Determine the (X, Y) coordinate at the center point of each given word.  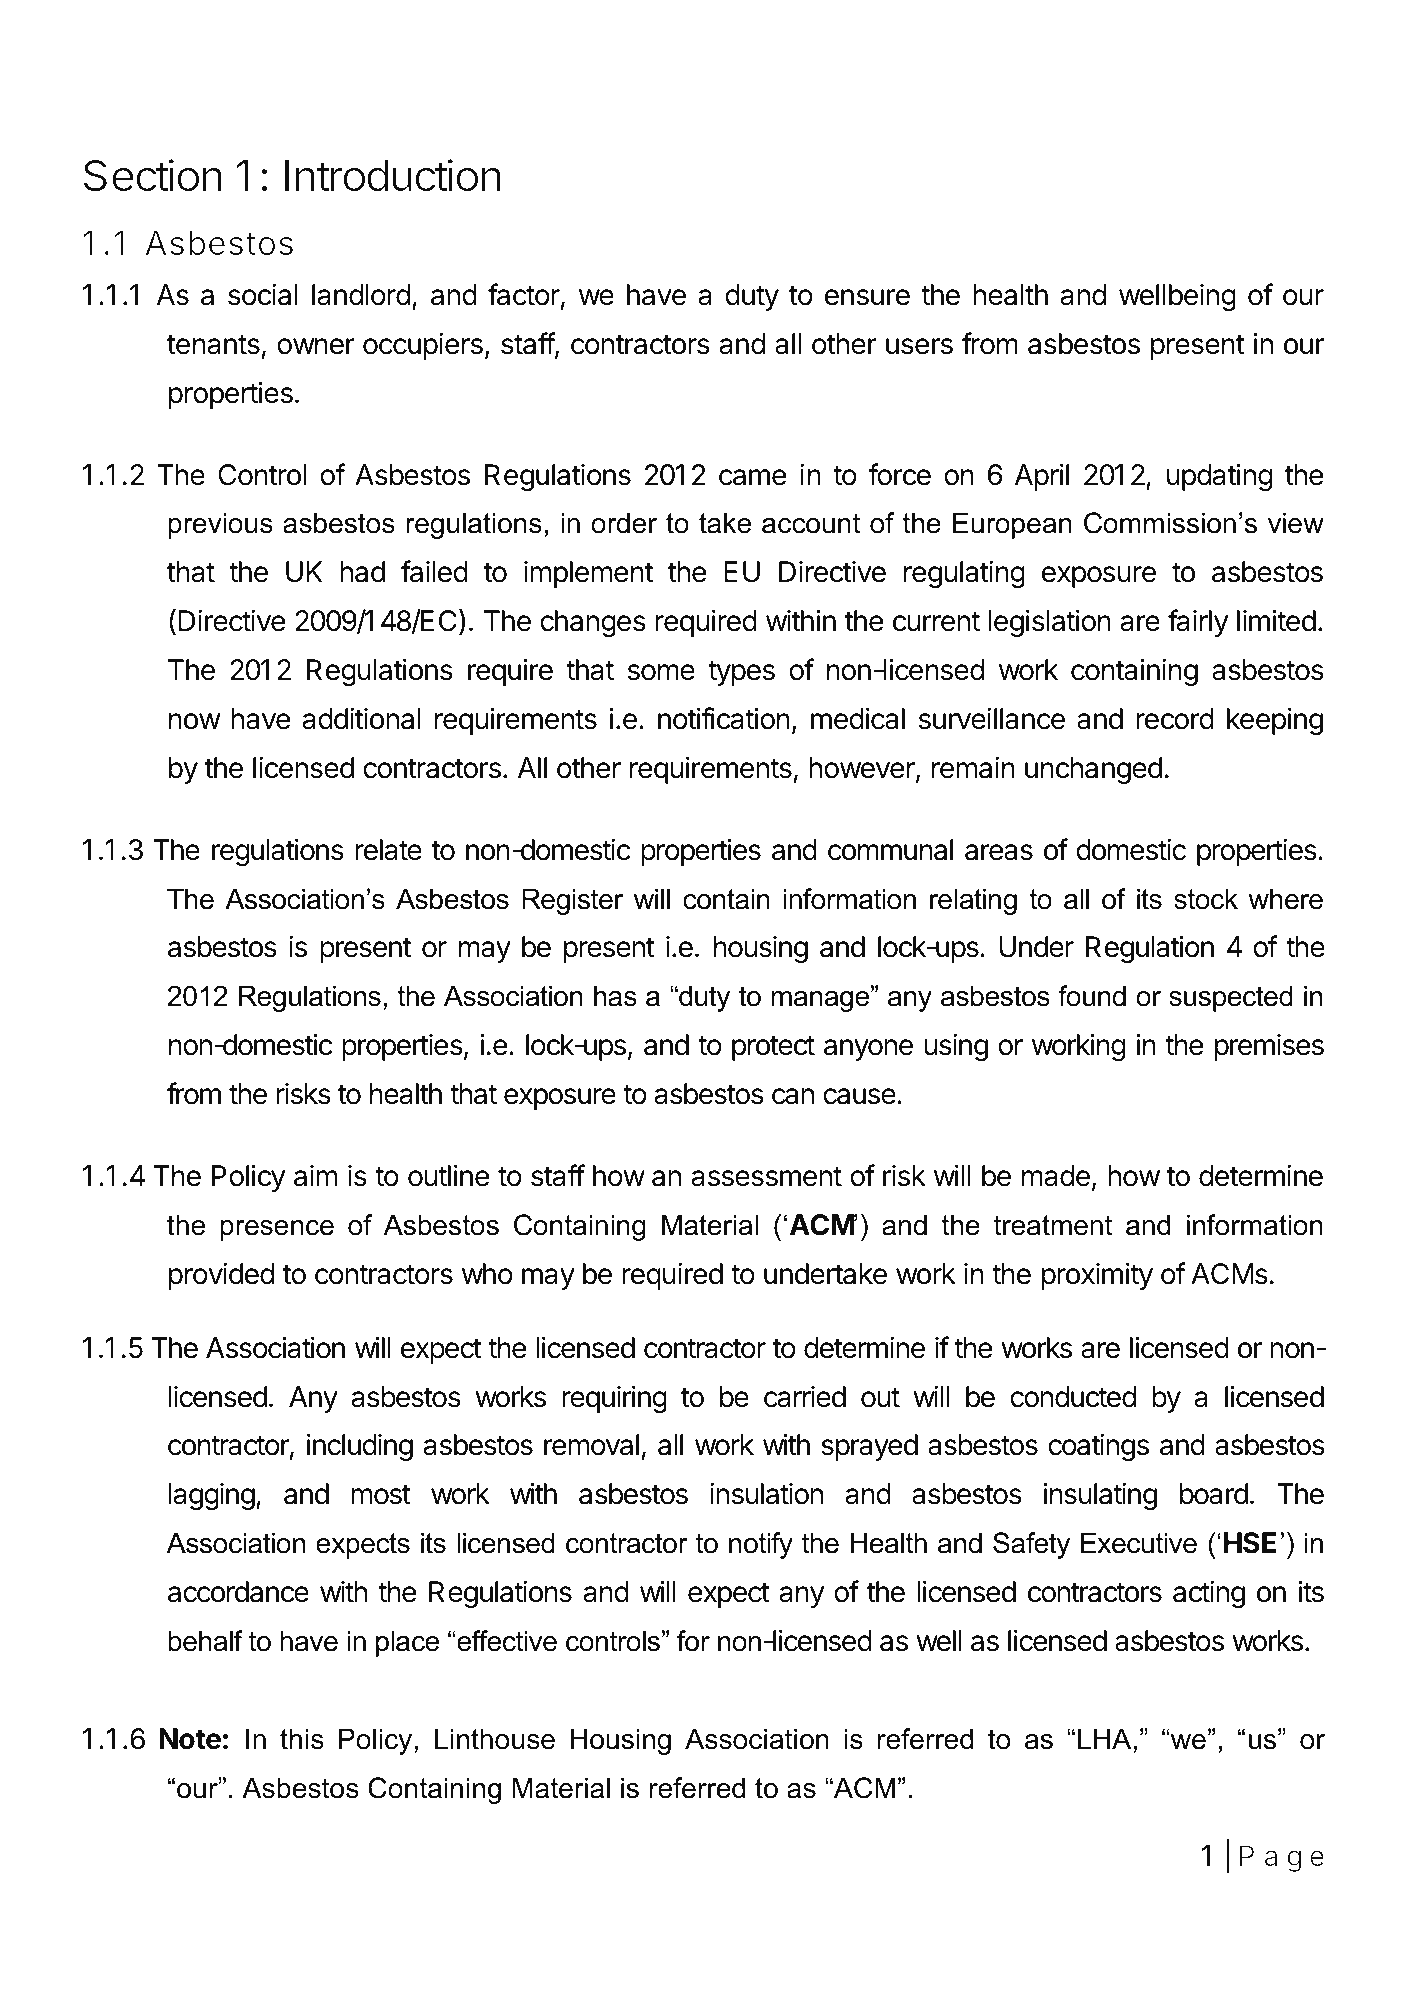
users (919, 346)
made (1056, 1176)
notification (724, 718)
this (302, 1739)
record (1175, 719)
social (263, 294)
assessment (766, 1177)
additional (361, 718)
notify (761, 1545)
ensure (867, 297)
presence (277, 1230)
